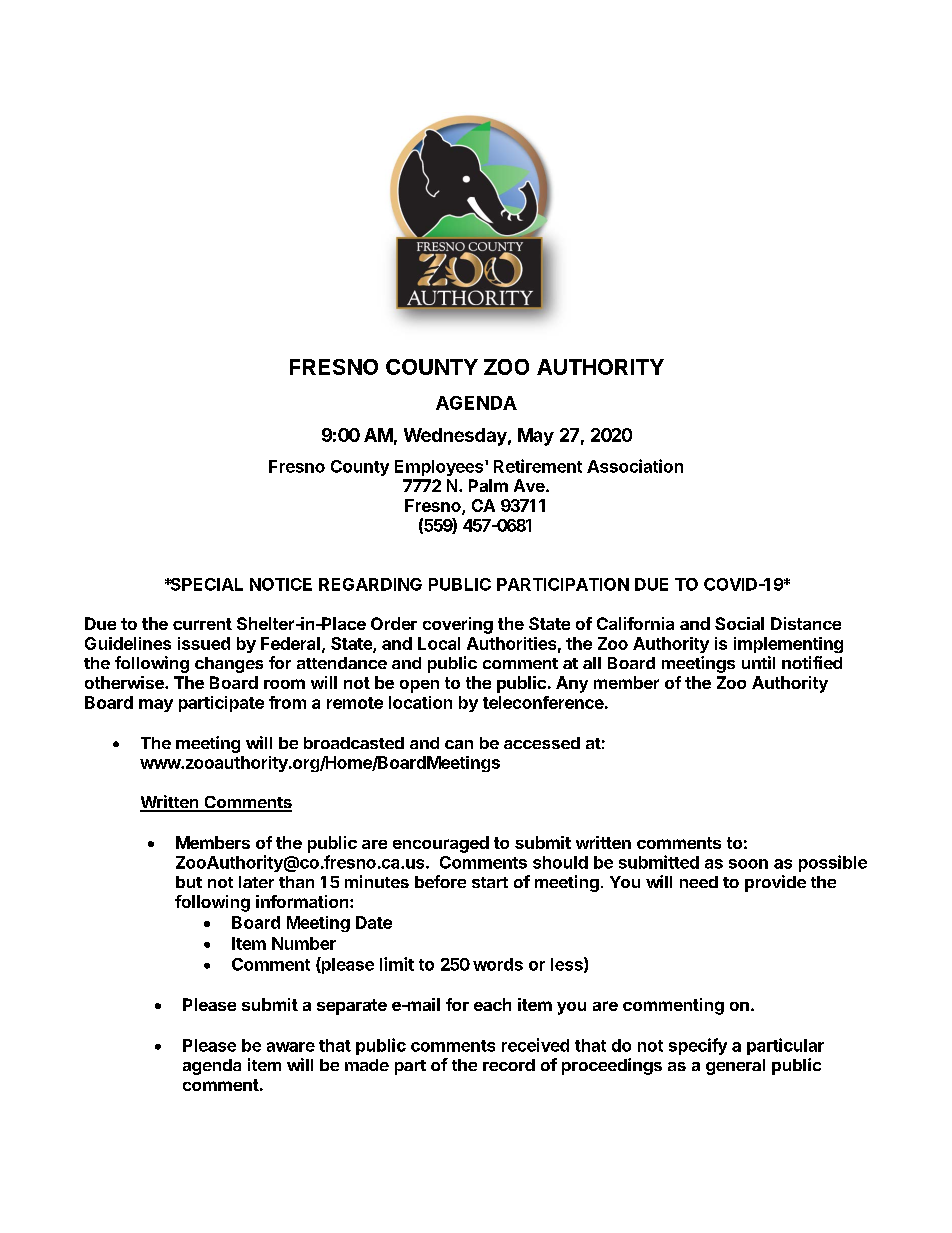  I want to click on changes, so click(229, 665).
